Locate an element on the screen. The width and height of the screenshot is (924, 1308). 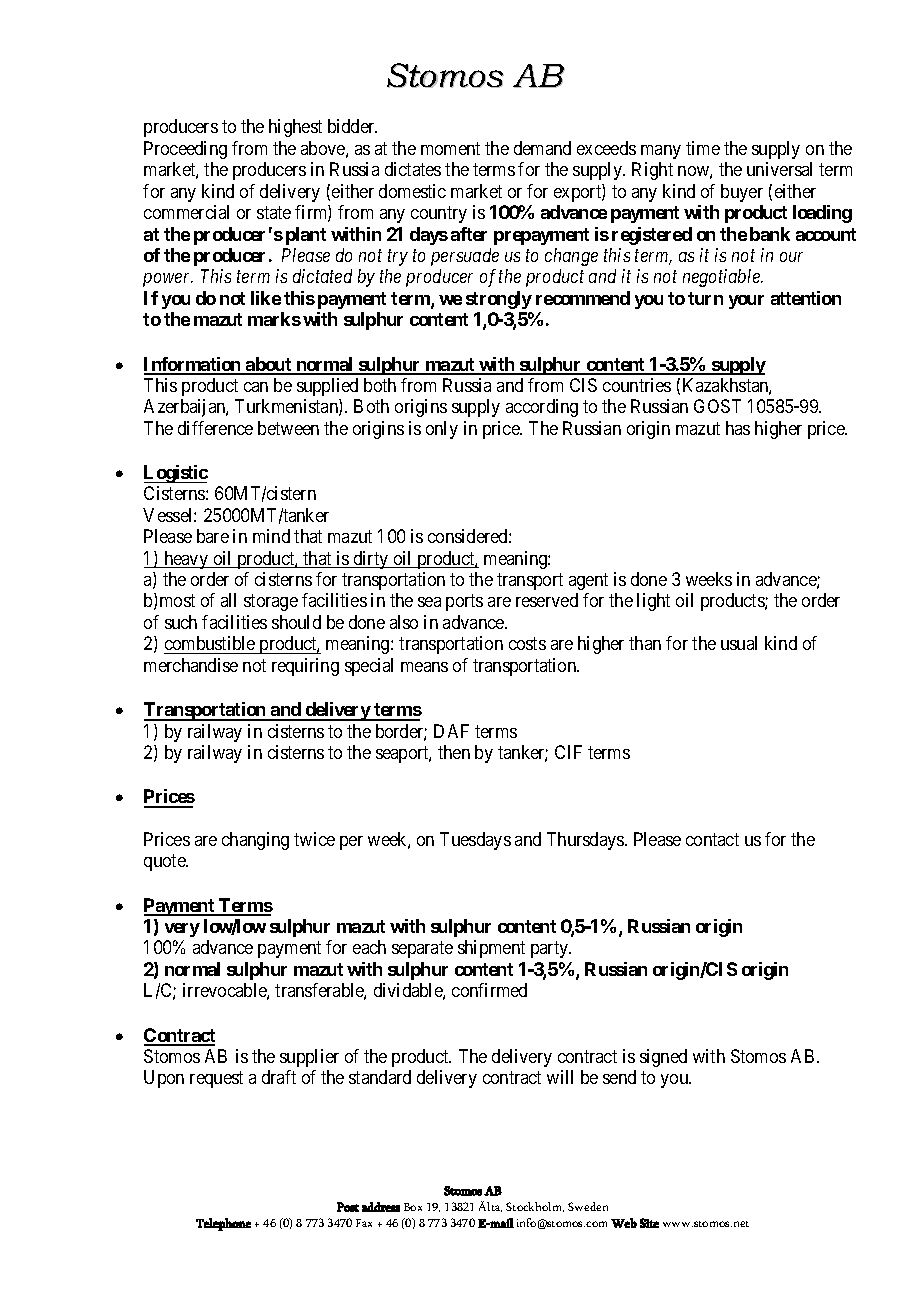
difference is located at coordinates (215, 428).
